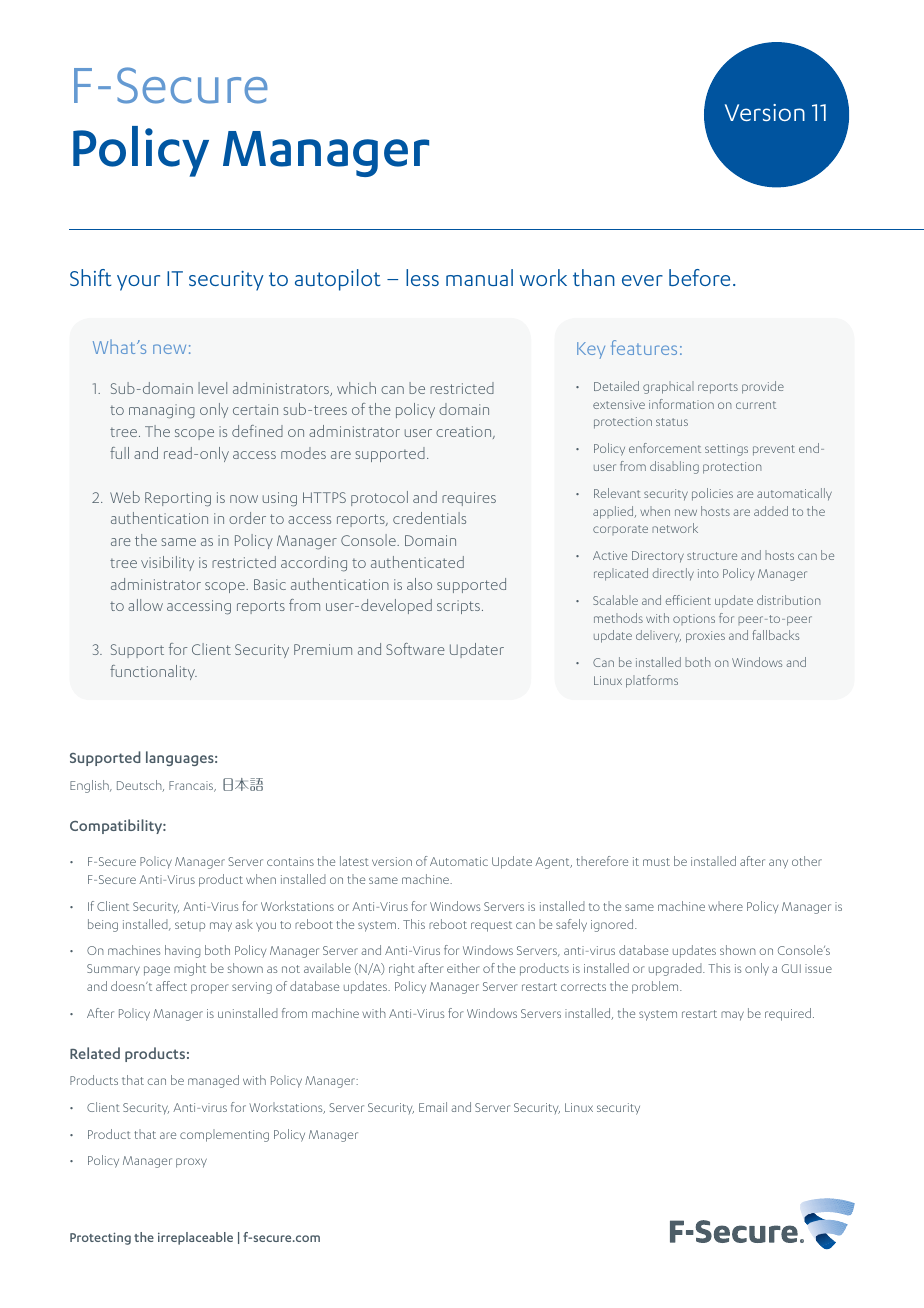 The image size is (924, 1308). What do you see at coordinates (712, 556) in the image?
I see `structure` at bounding box center [712, 556].
